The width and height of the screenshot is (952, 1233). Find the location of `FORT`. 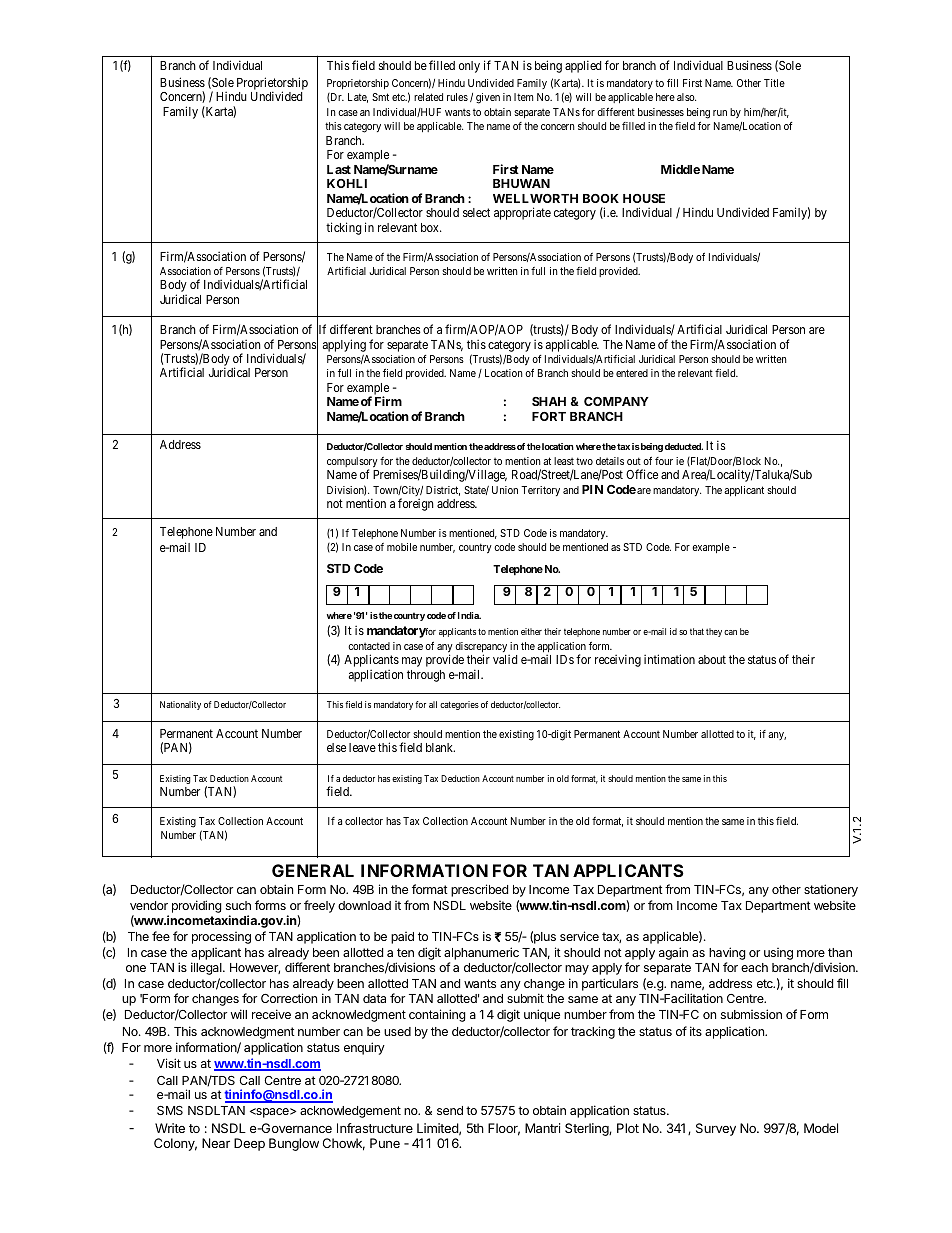

FORT is located at coordinates (549, 416).
